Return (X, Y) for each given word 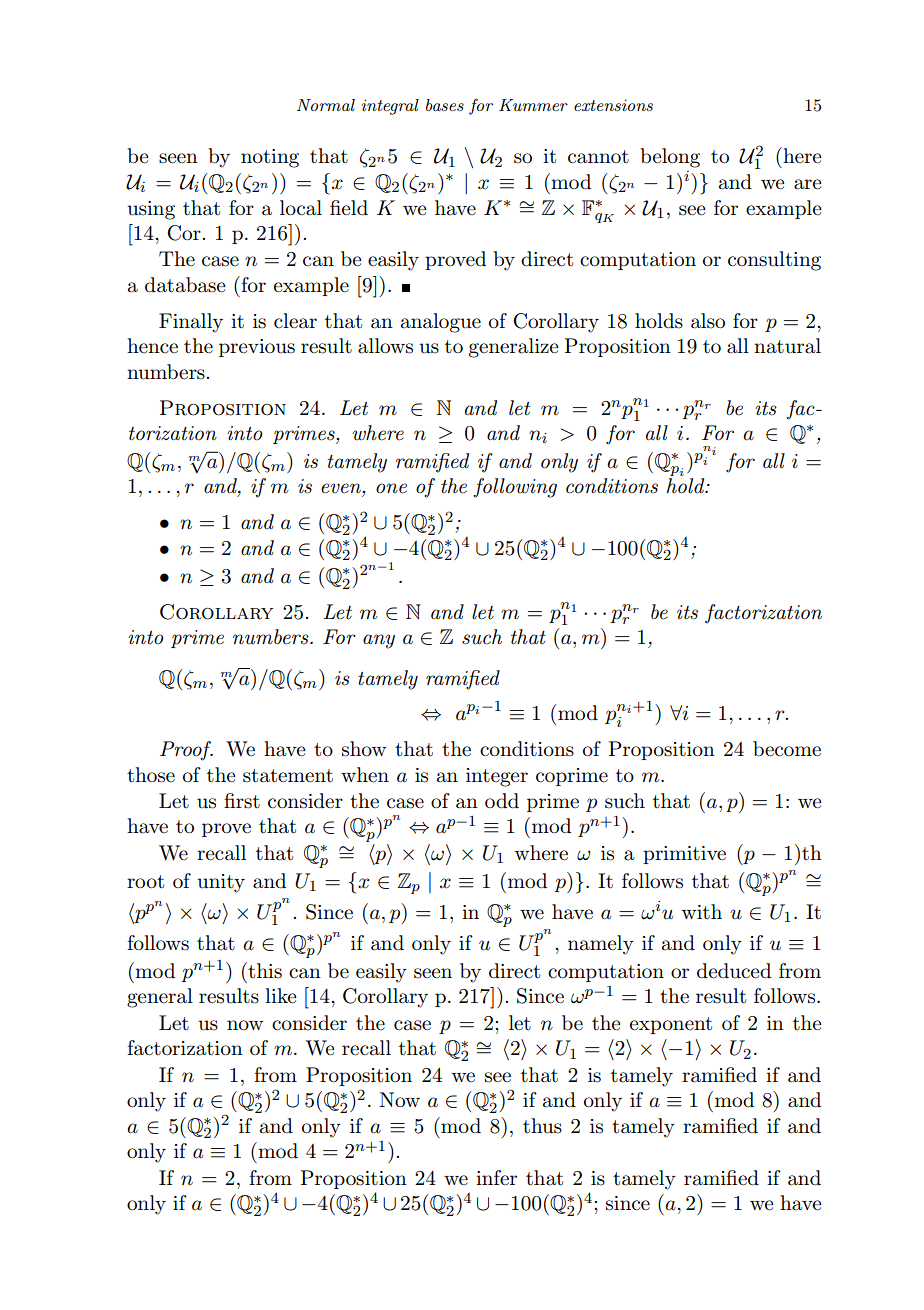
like (281, 996)
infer (496, 1178)
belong (670, 158)
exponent (671, 1025)
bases (445, 105)
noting (270, 158)
